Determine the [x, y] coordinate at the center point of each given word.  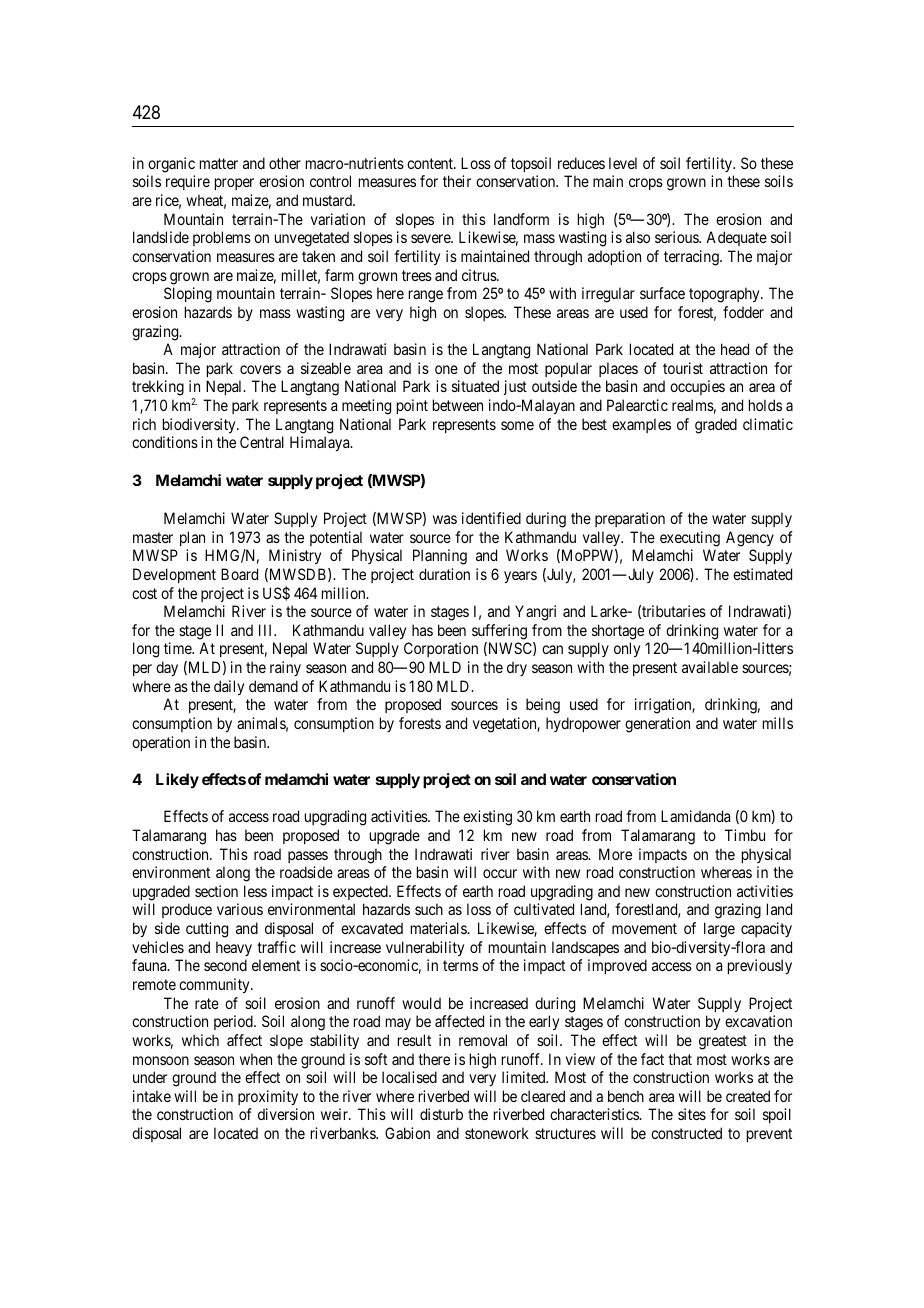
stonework [497, 1133]
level [623, 163]
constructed [686, 1133]
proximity [268, 1097]
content [431, 163]
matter [219, 163]
